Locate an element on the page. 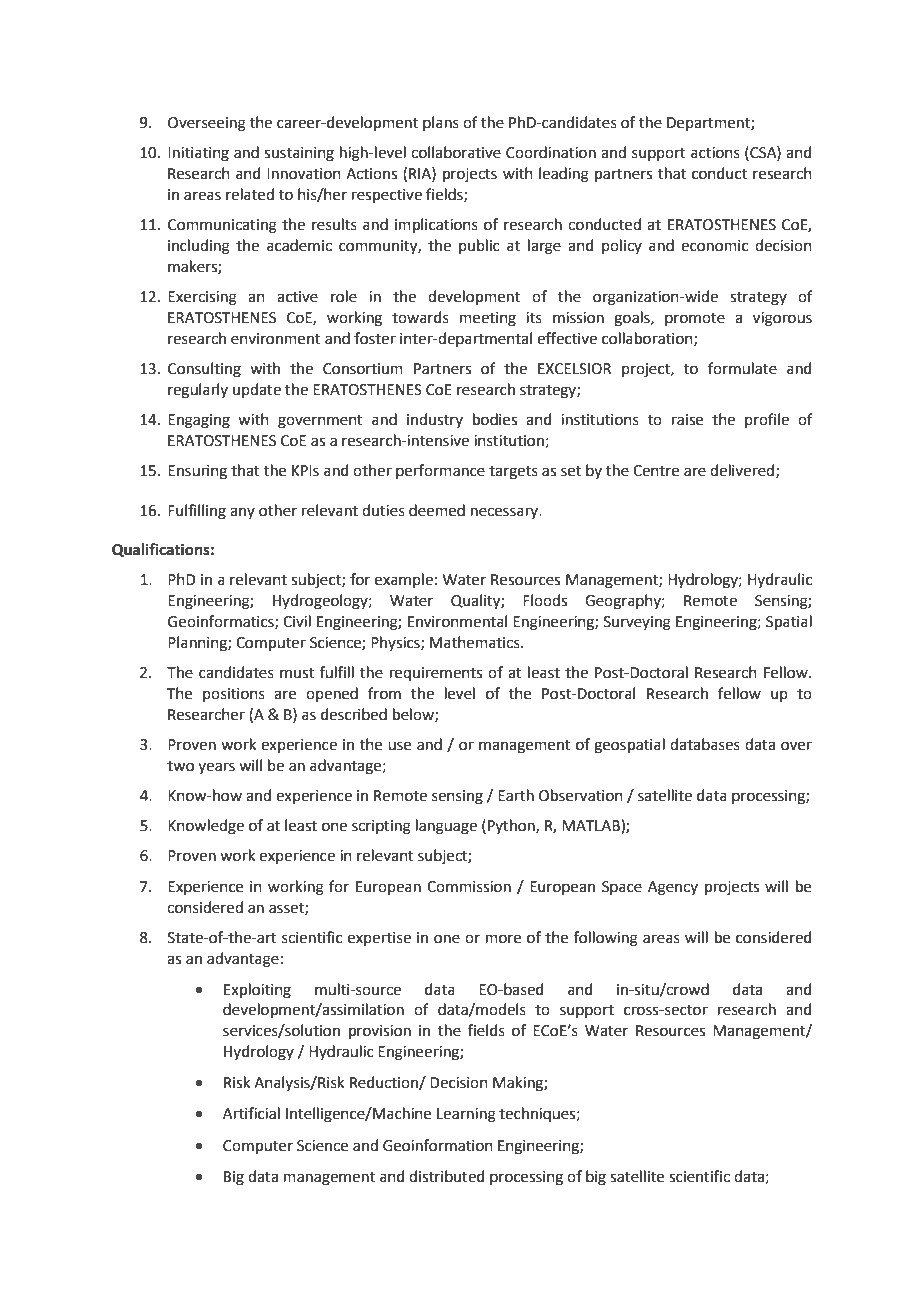 The image size is (924, 1308). delivered is located at coordinates (742, 470).
